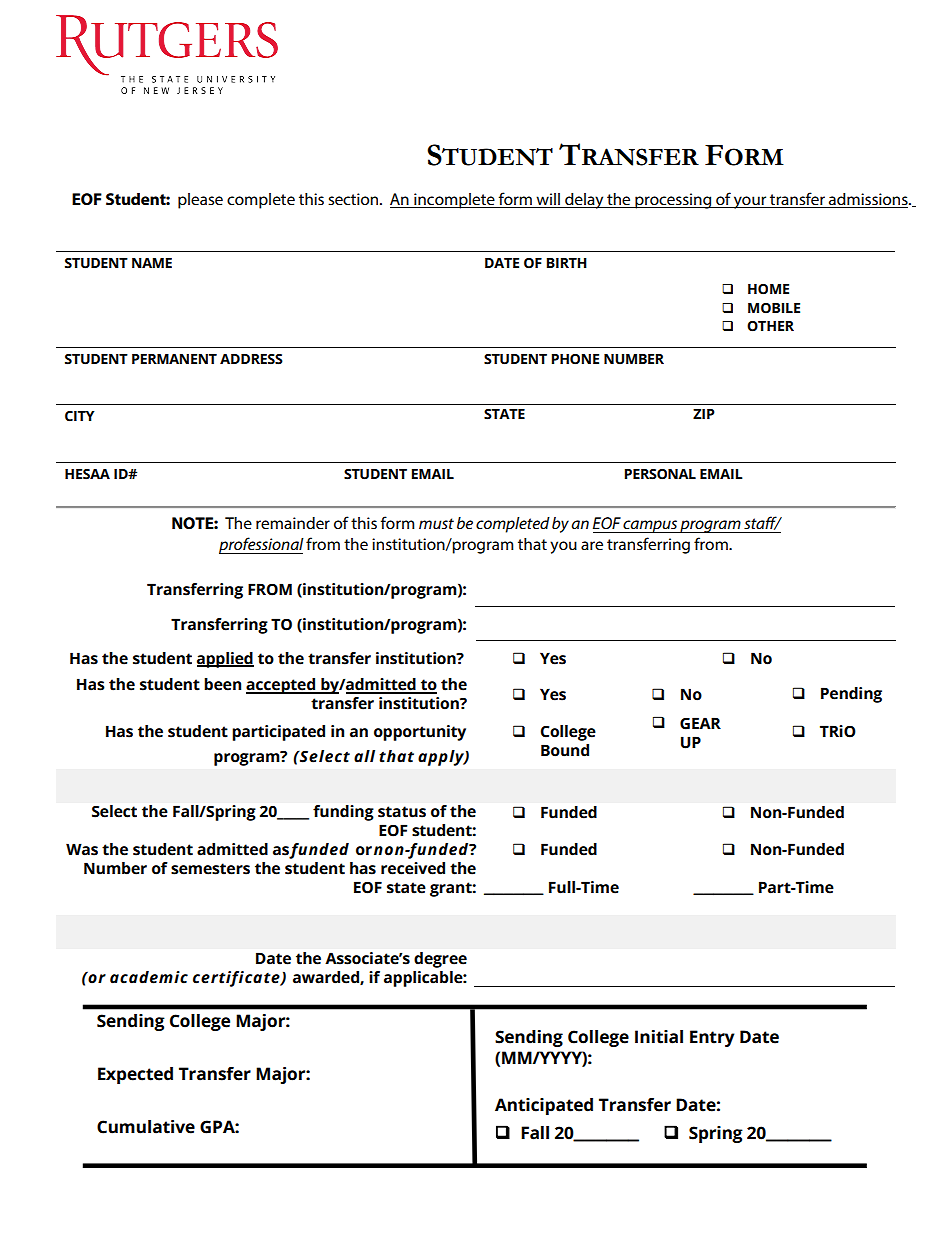 The width and height of the screenshot is (952, 1233). What do you see at coordinates (544, 1106) in the screenshot?
I see `Anticipated` at bounding box center [544, 1106].
